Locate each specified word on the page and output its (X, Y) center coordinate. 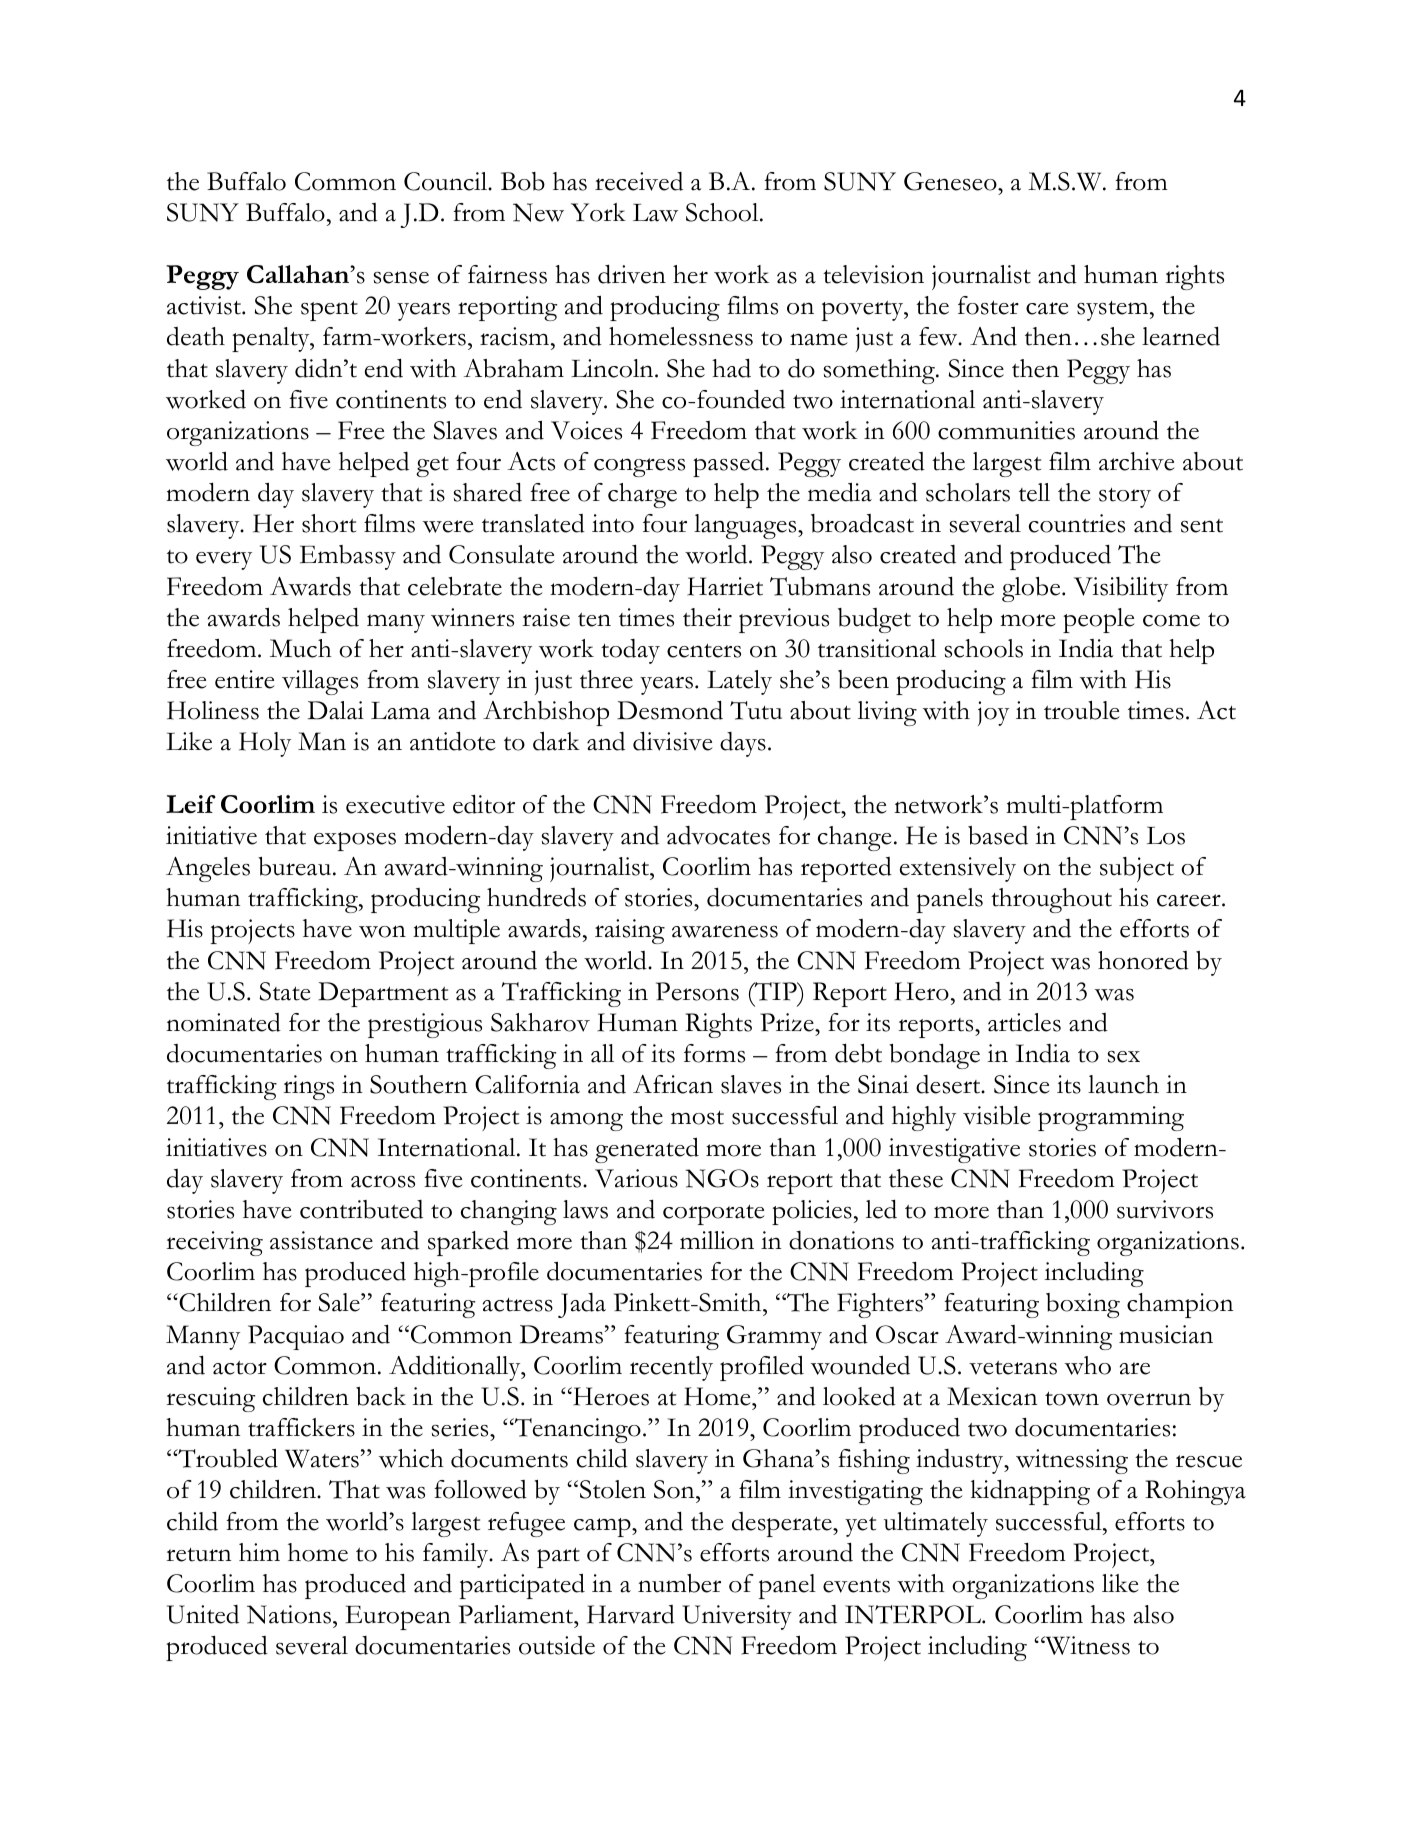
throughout (1051, 900)
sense (401, 277)
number (679, 1583)
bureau (296, 866)
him (259, 1552)
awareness (725, 931)
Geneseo (951, 181)
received (639, 181)
